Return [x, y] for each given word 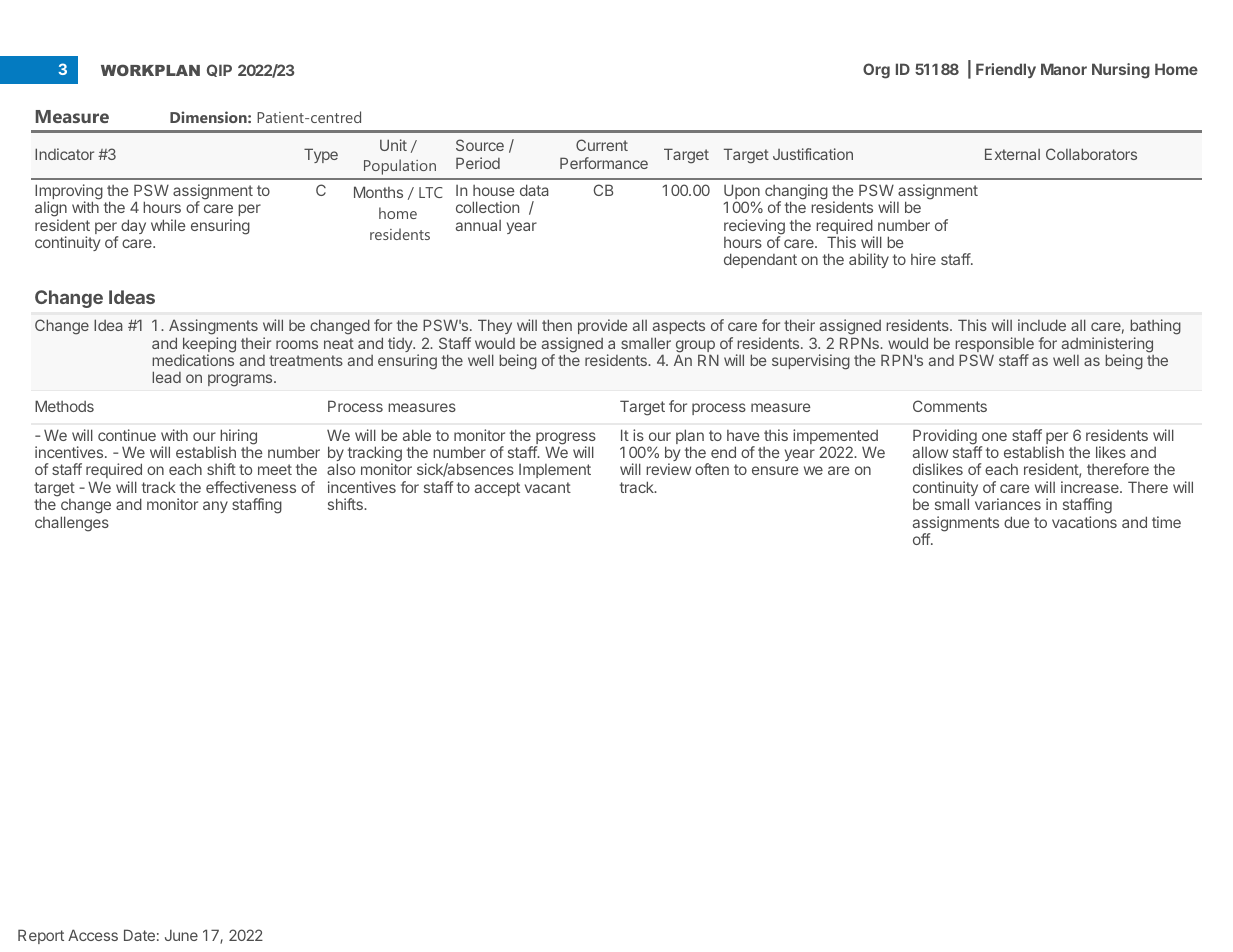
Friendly [1006, 70]
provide [602, 326]
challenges [72, 524]
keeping [209, 346]
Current [602, 145]
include [1042, 325]
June [181, 935]
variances [1008, 504]
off [922, 539]
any [215, 507]
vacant [548, 487]
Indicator [64, 154]
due [1017, 522]
